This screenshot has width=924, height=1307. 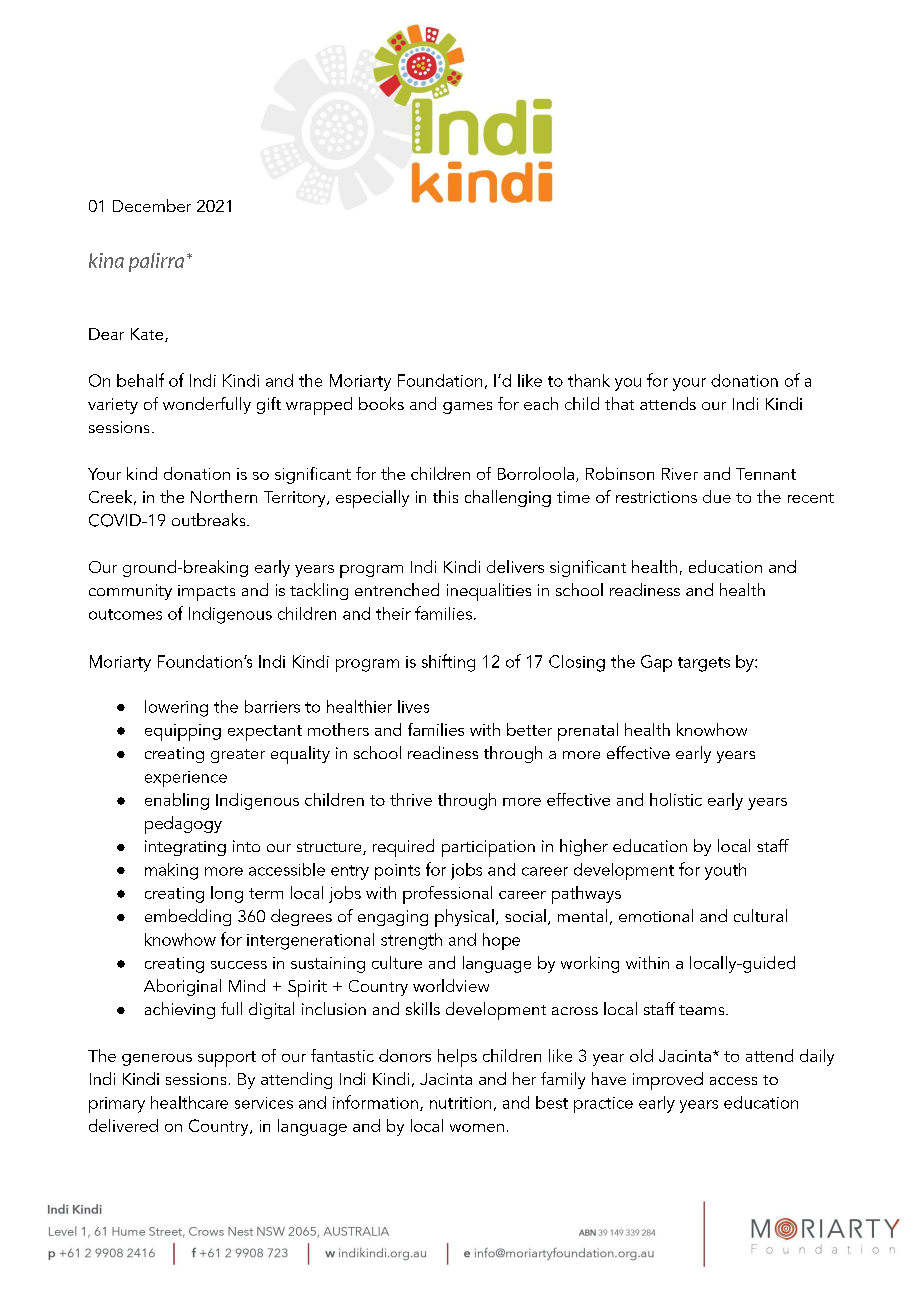 What do you see at coordinates (447, 895) in the screenshot?
I see `professional` at bounding box center [447, 895].
